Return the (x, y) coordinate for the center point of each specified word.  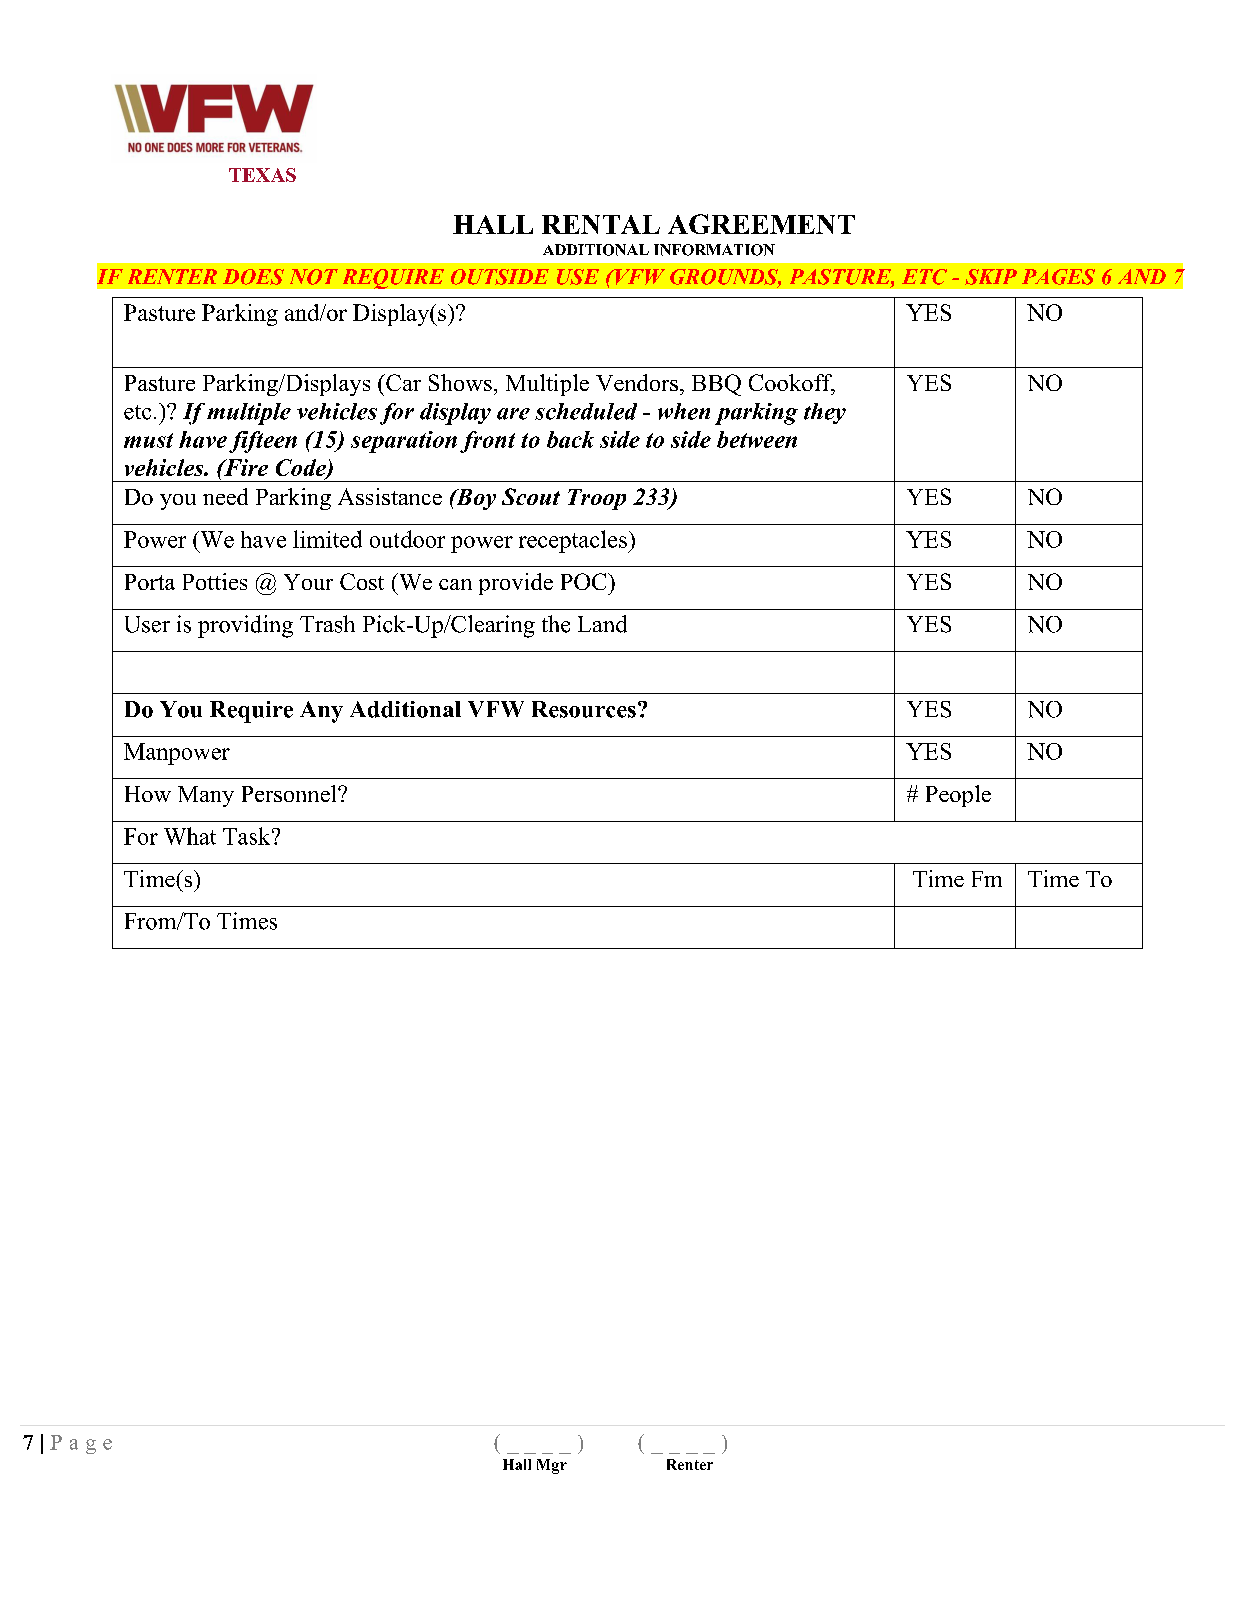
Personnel (290, 793)
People (958, 796)
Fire (245, 467)
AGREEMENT (761, 224)
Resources (584, 709)
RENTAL (601, 224)
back (570, 439)
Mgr (552, 1466)
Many (206, 796)
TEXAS (262, 175)
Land (602, 624)
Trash (327, 624)
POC (585, 581)
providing (245, 626)
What (190, 836)
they (825, 413)
